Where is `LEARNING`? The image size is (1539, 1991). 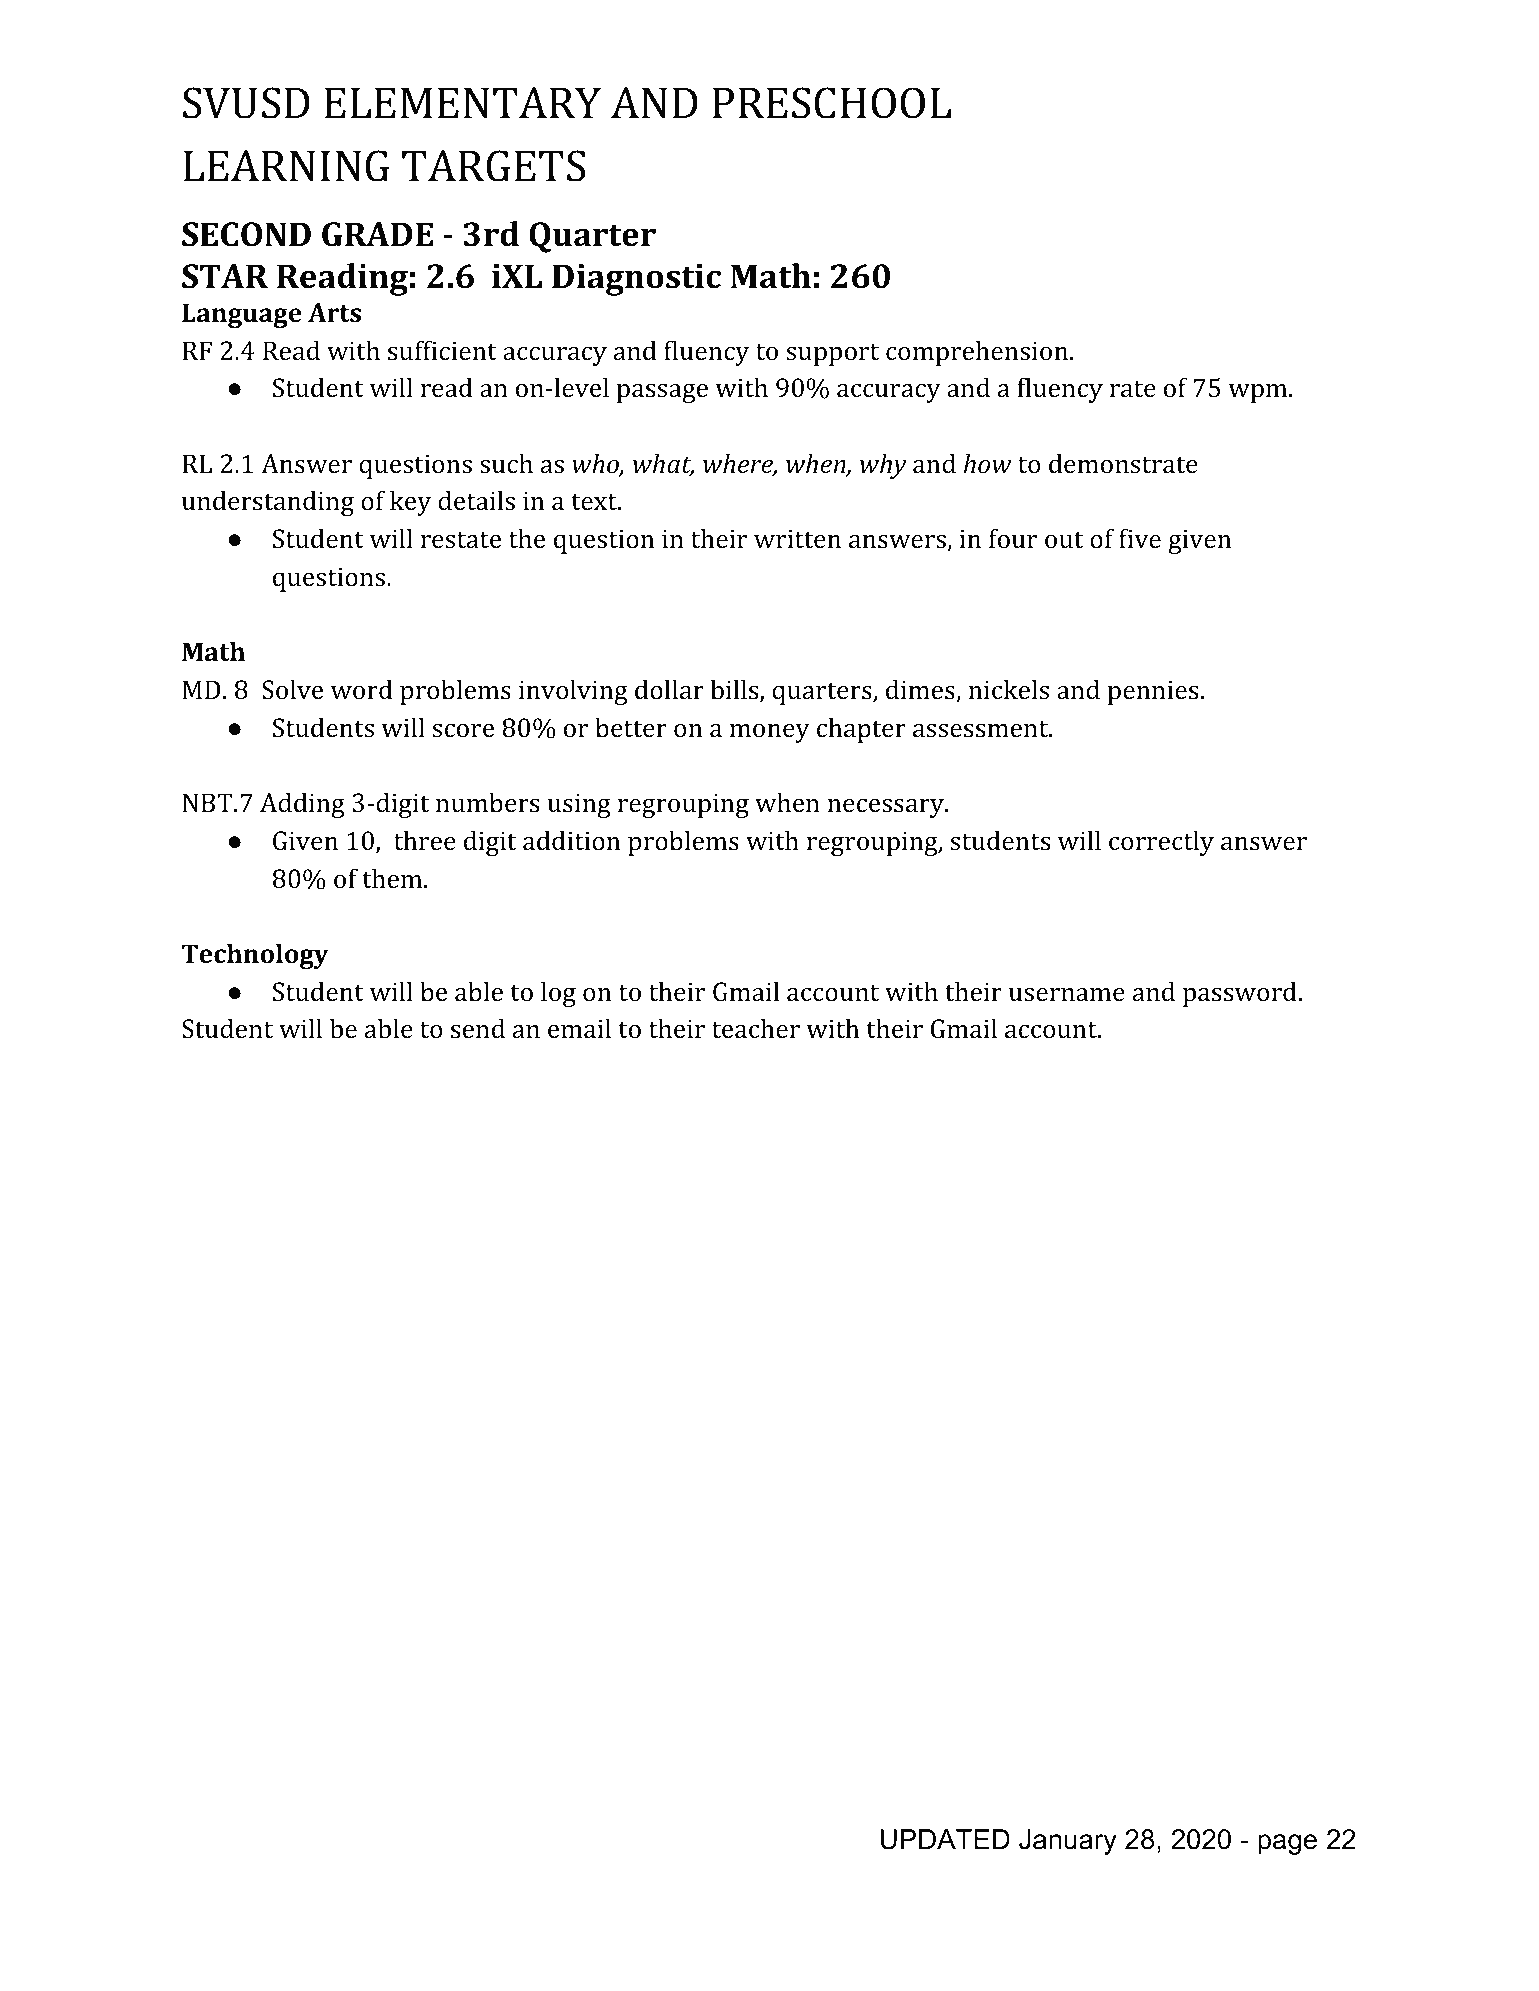
LEARNING is located at coordinates (286, 166).
